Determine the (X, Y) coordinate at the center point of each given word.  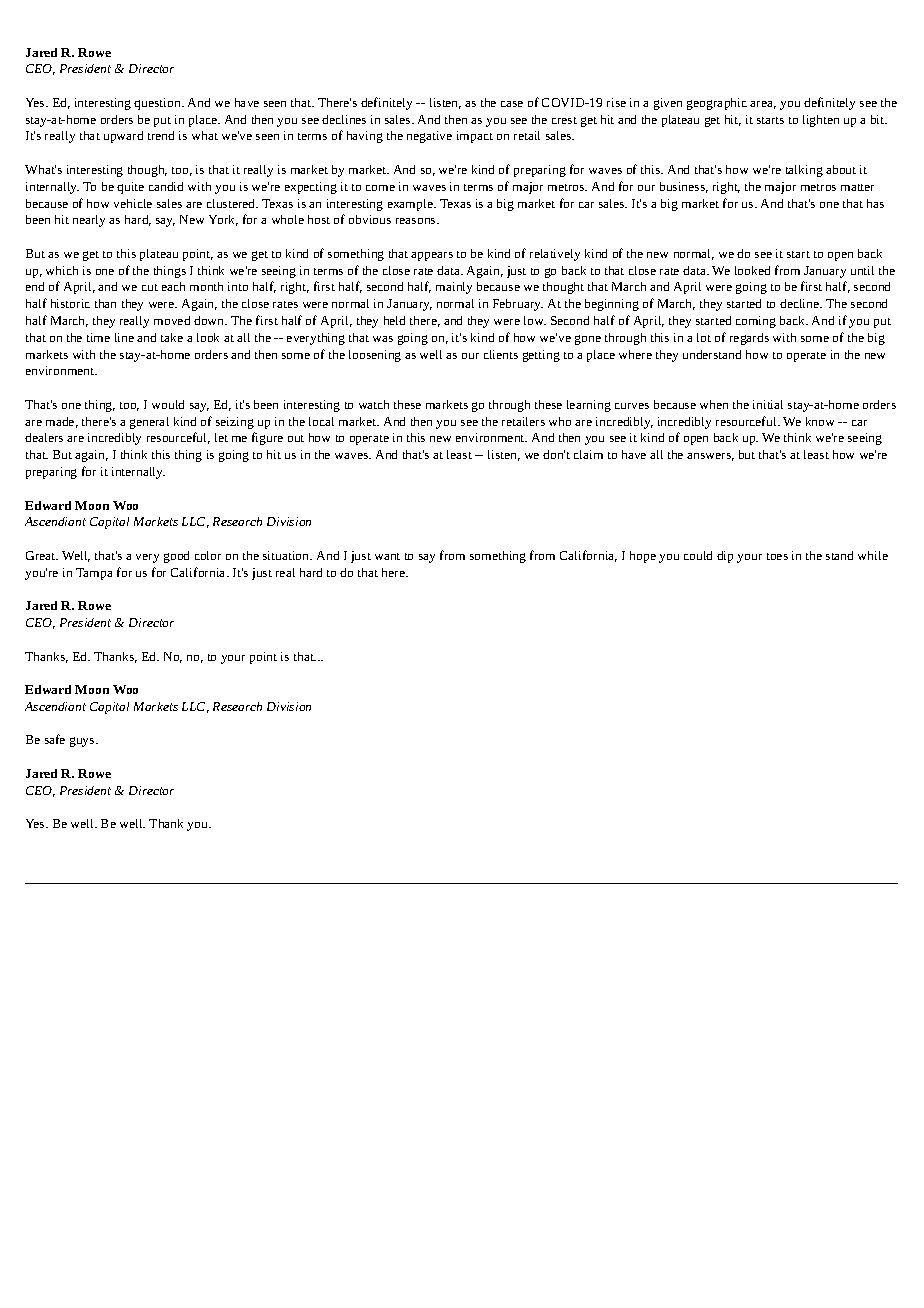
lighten (821, 121)
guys (83, 742)
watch (374, 404)
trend (161, 135)
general (149, 423)
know (820, 421)
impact (475, 137)
